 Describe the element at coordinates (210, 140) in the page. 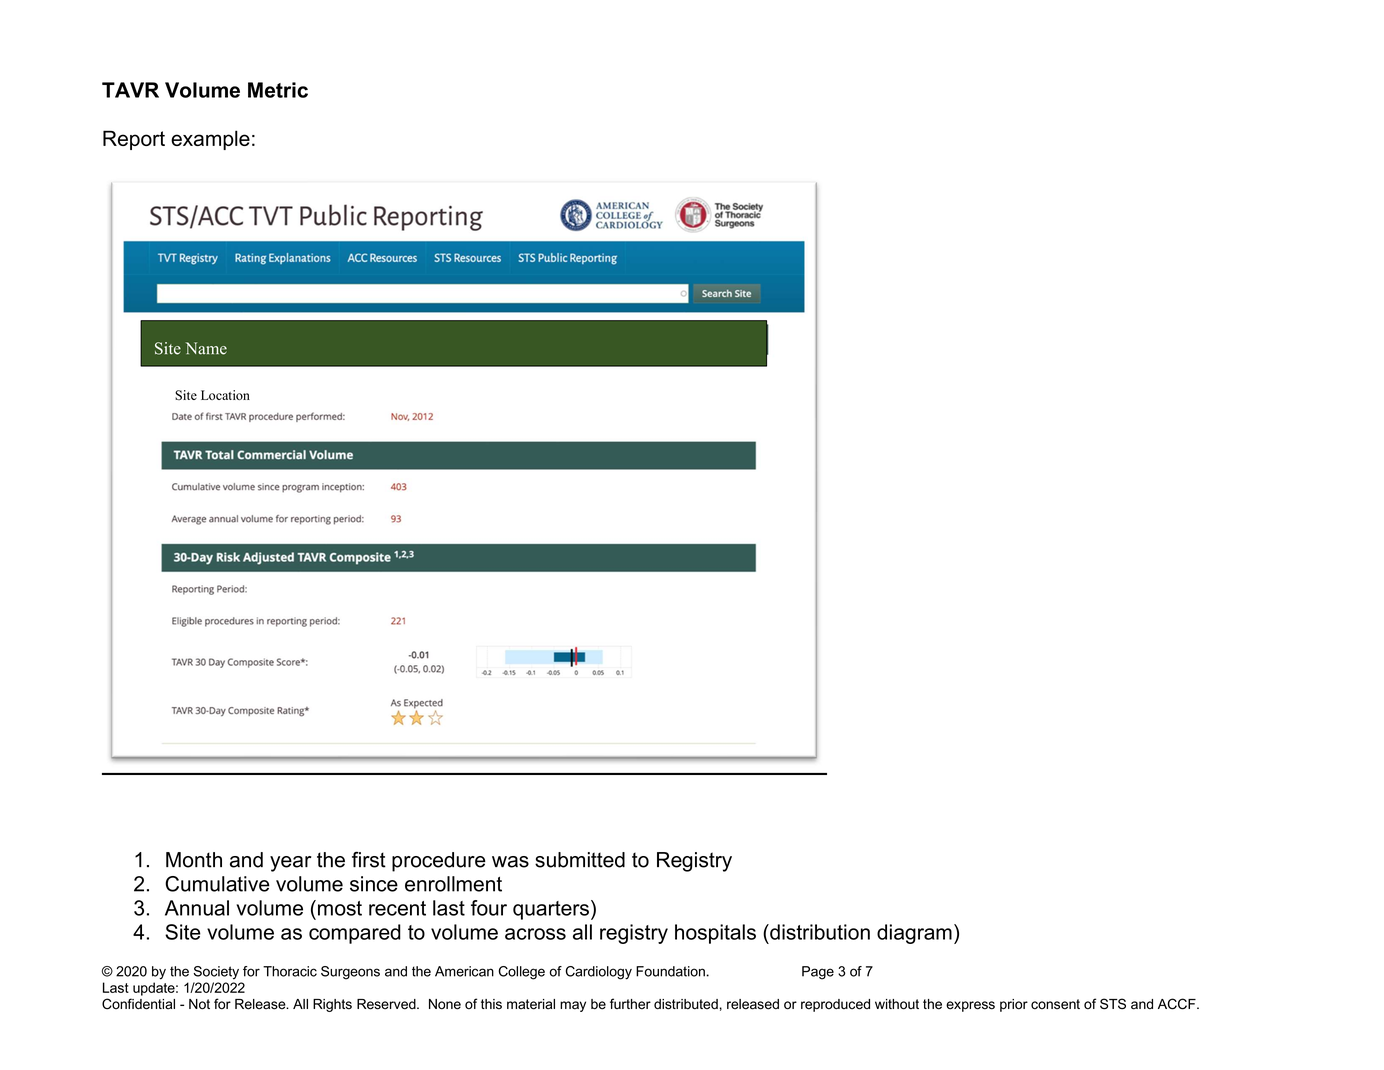

I see `example` at that location.
